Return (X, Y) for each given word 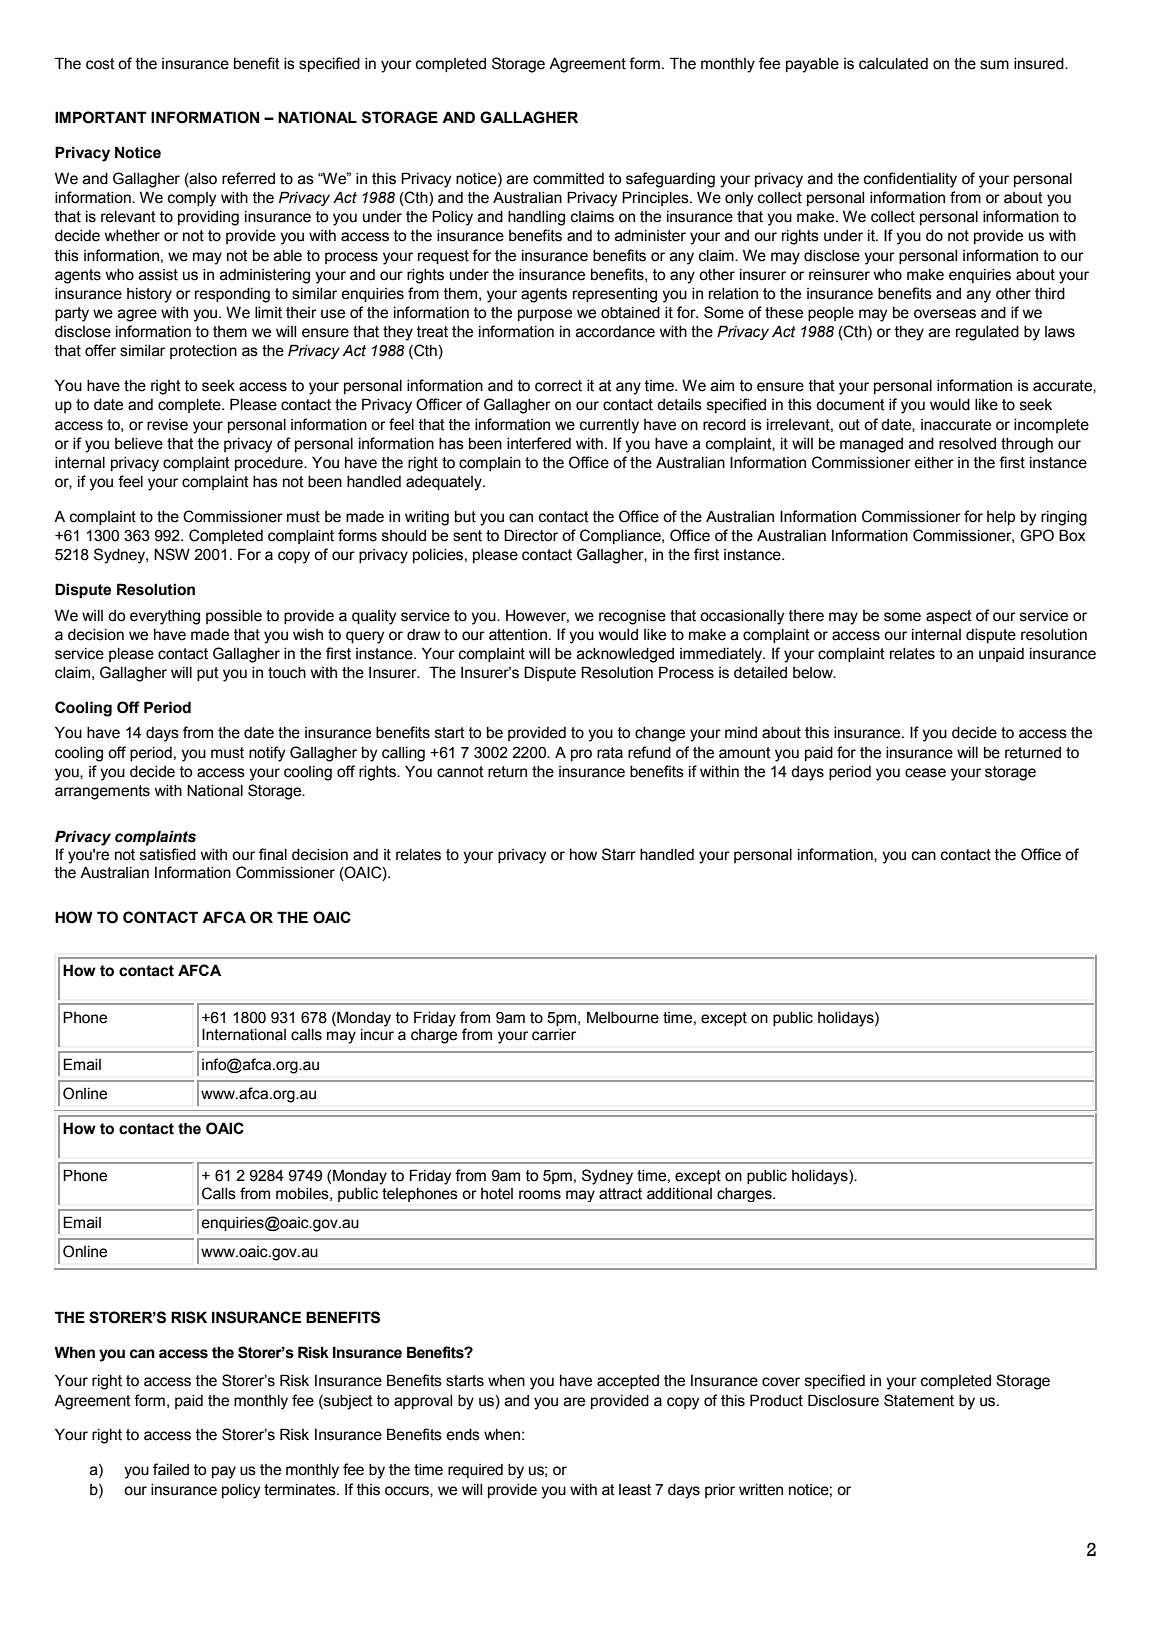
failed (171, 1469)
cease (925, 773)
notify (267, 754)
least (635, 1490)
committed (568, 179)
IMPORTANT (101, 117)
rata (610, 753)
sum (994, 65)
